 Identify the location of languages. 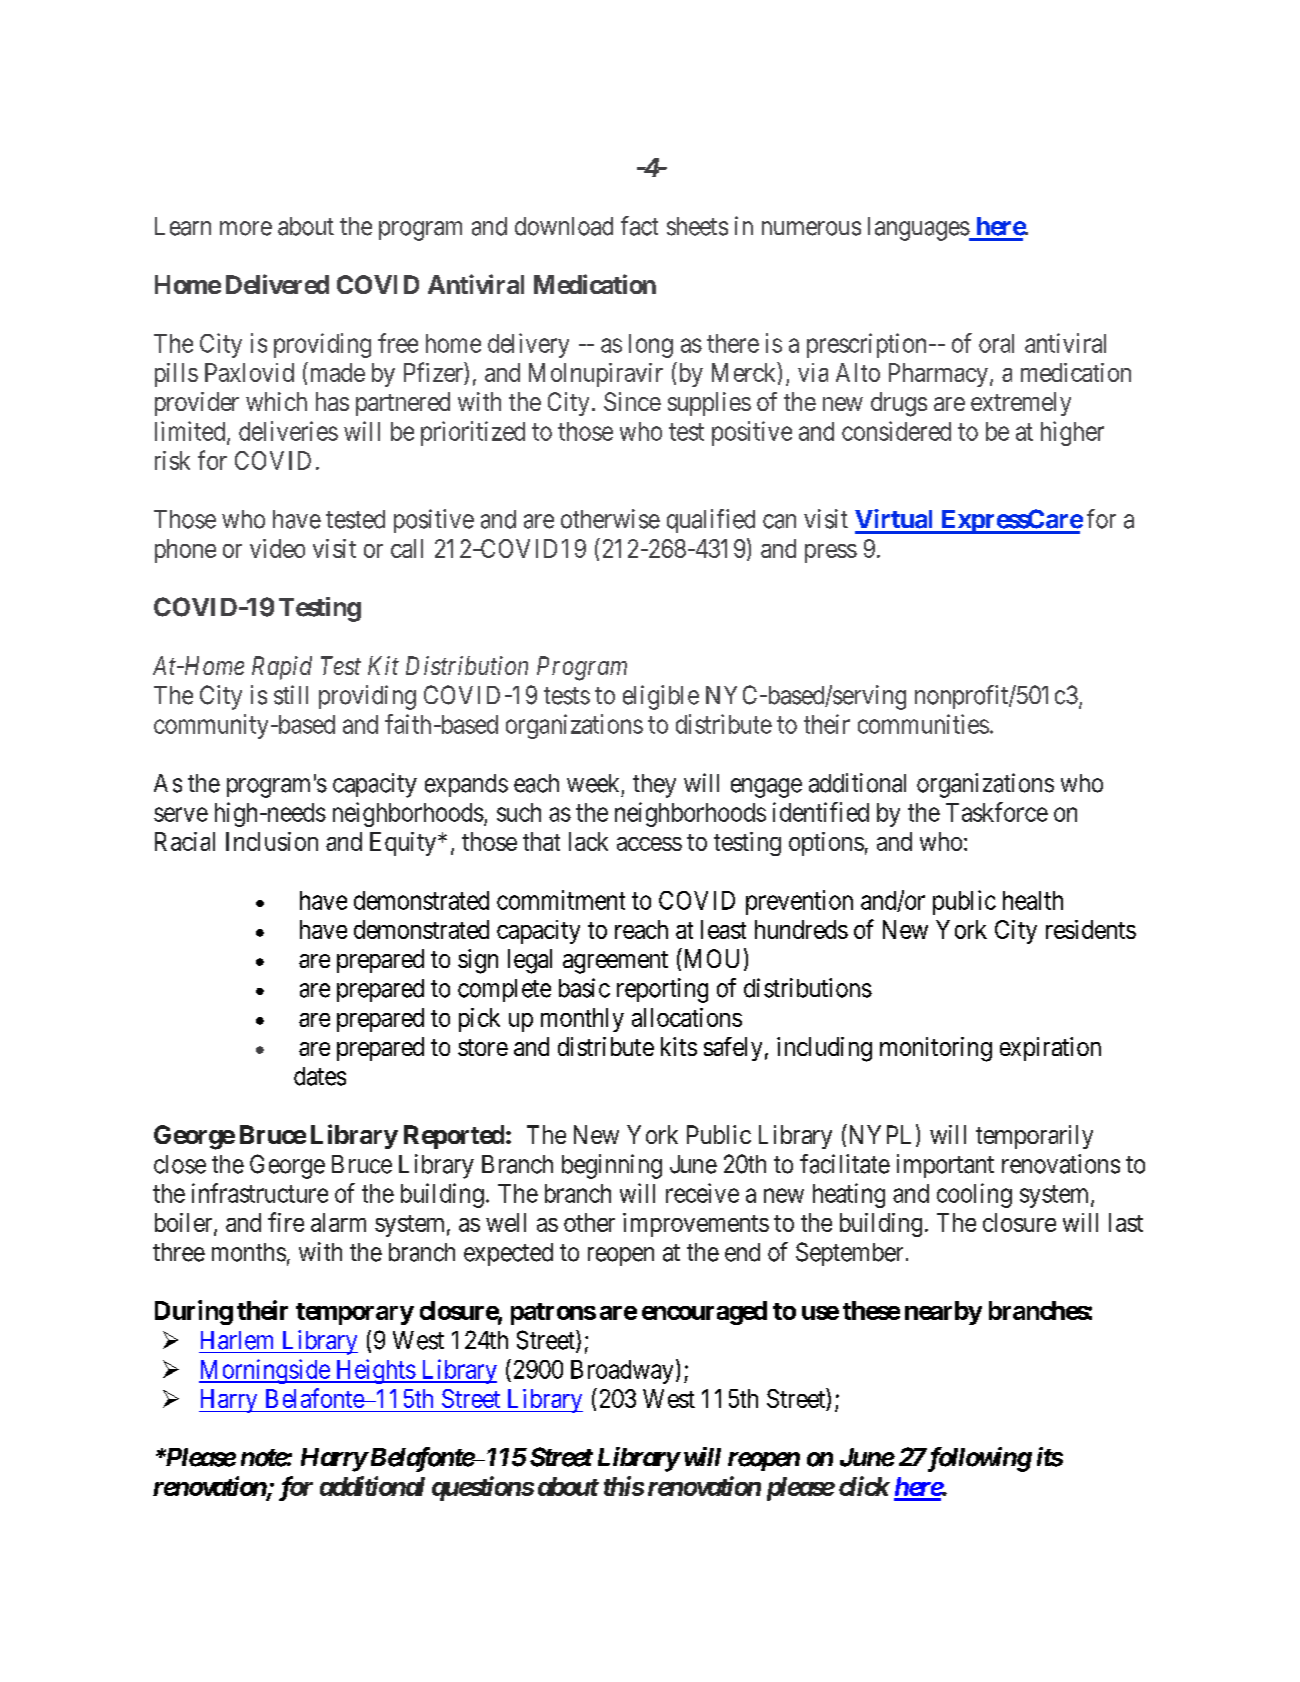
(919, 229).
